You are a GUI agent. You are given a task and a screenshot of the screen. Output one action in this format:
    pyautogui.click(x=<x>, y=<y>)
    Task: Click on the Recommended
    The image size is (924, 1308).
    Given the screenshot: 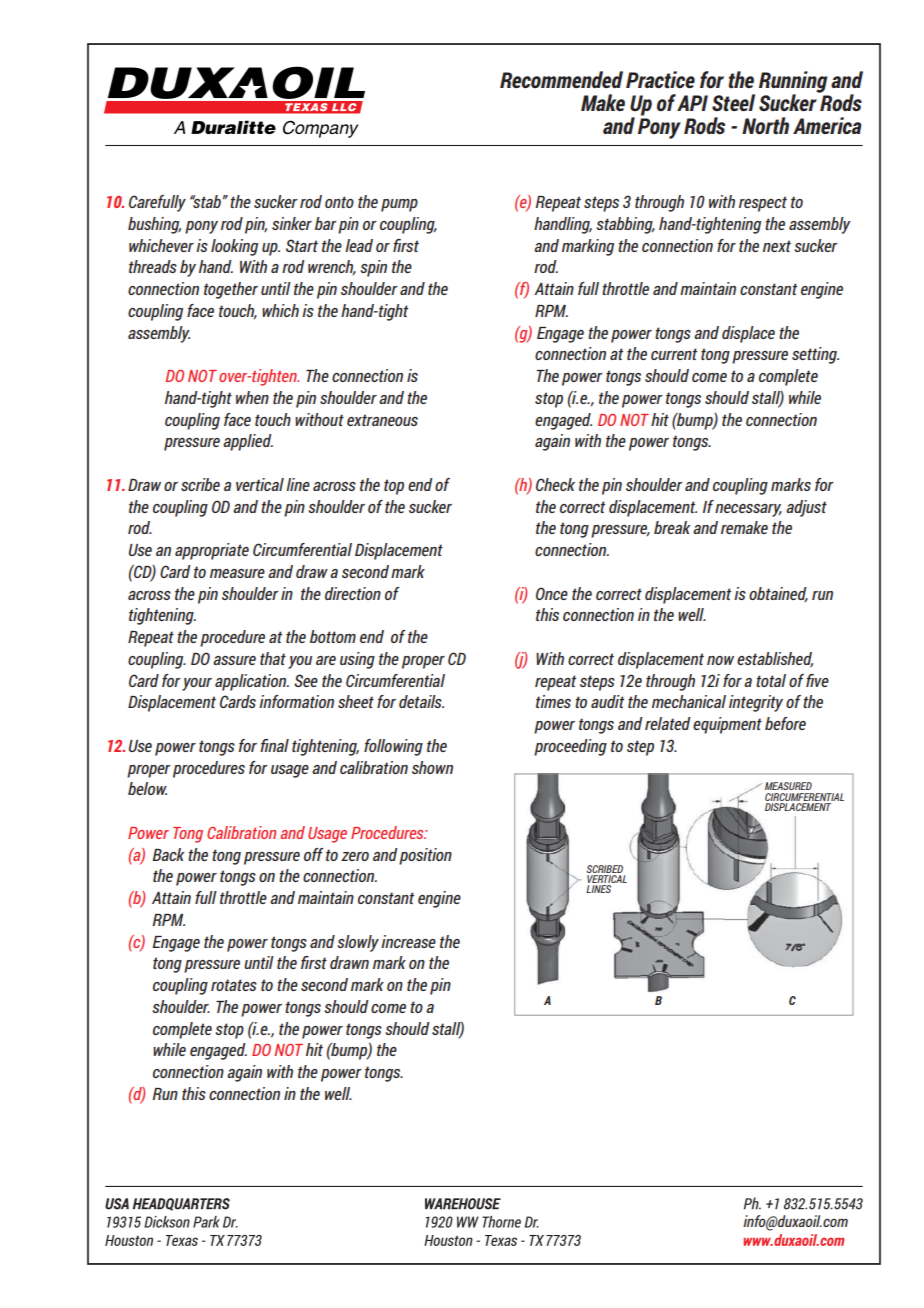 What is the action you would take?
    pyautogui.click(x=561, y=79)
